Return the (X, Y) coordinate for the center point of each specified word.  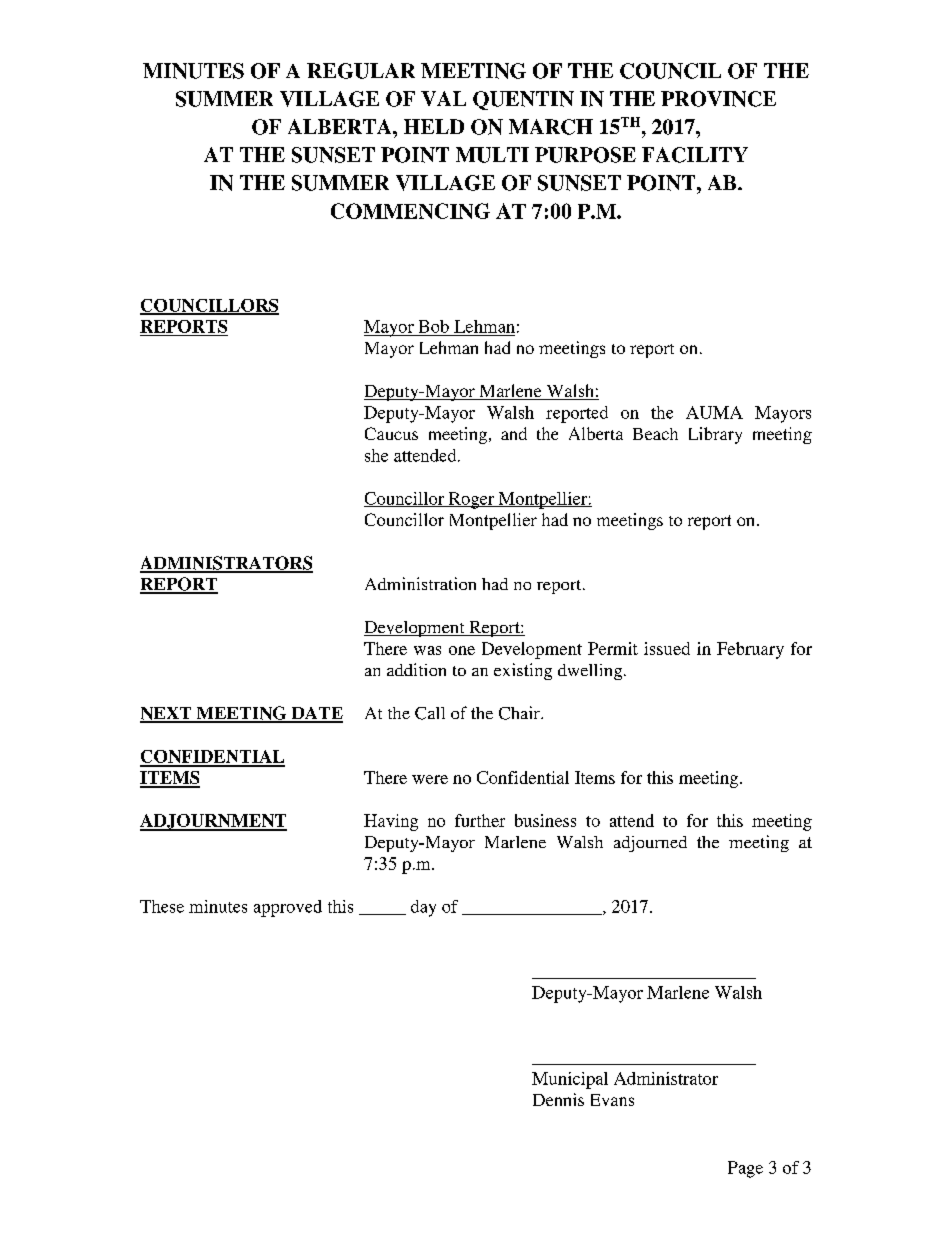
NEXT (167, 714)
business (545, 820)
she (376, 455)
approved (288, 908)
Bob (434, 326)
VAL (443, 98)
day (423, 908)
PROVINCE (718, 99)
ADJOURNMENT (213, 822)
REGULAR (361, 71)
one (462, 650)
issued (667, 648)
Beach (655, 434)
